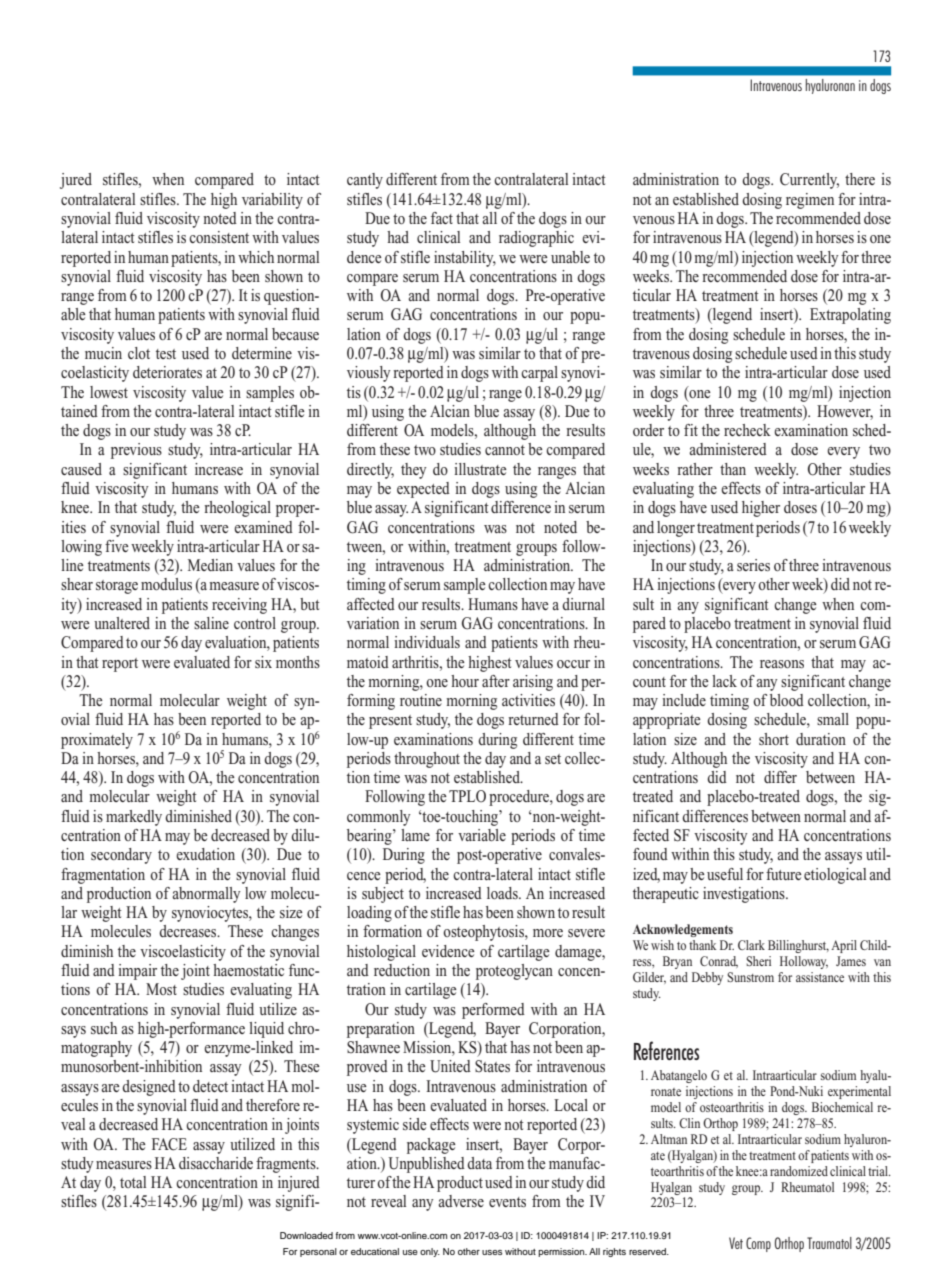  Describe the element at coordinates (503, 893) in the screenshot. I see `loads` at that location.
